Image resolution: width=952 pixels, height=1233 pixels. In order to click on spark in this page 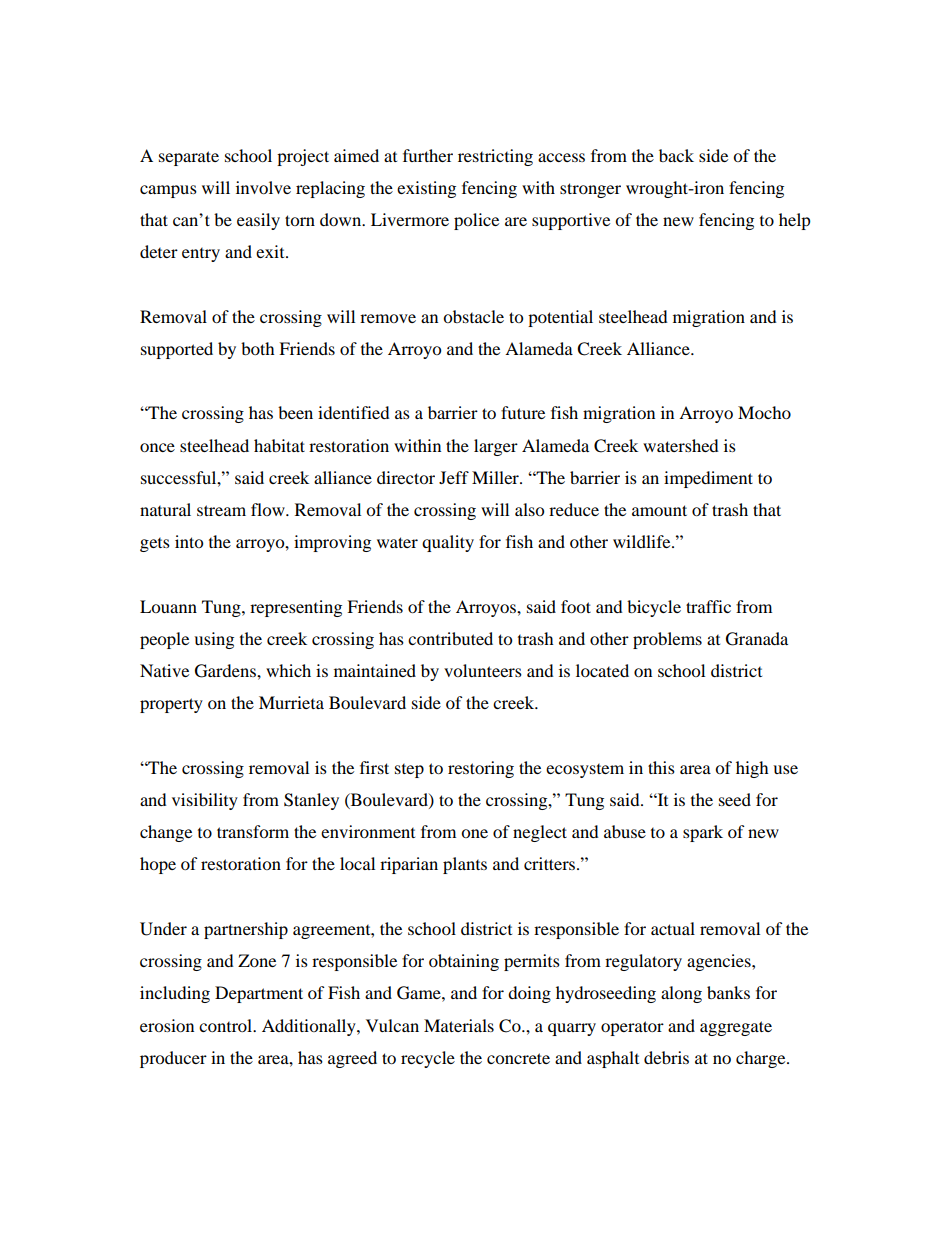, I will do `click(703, 833)`.
